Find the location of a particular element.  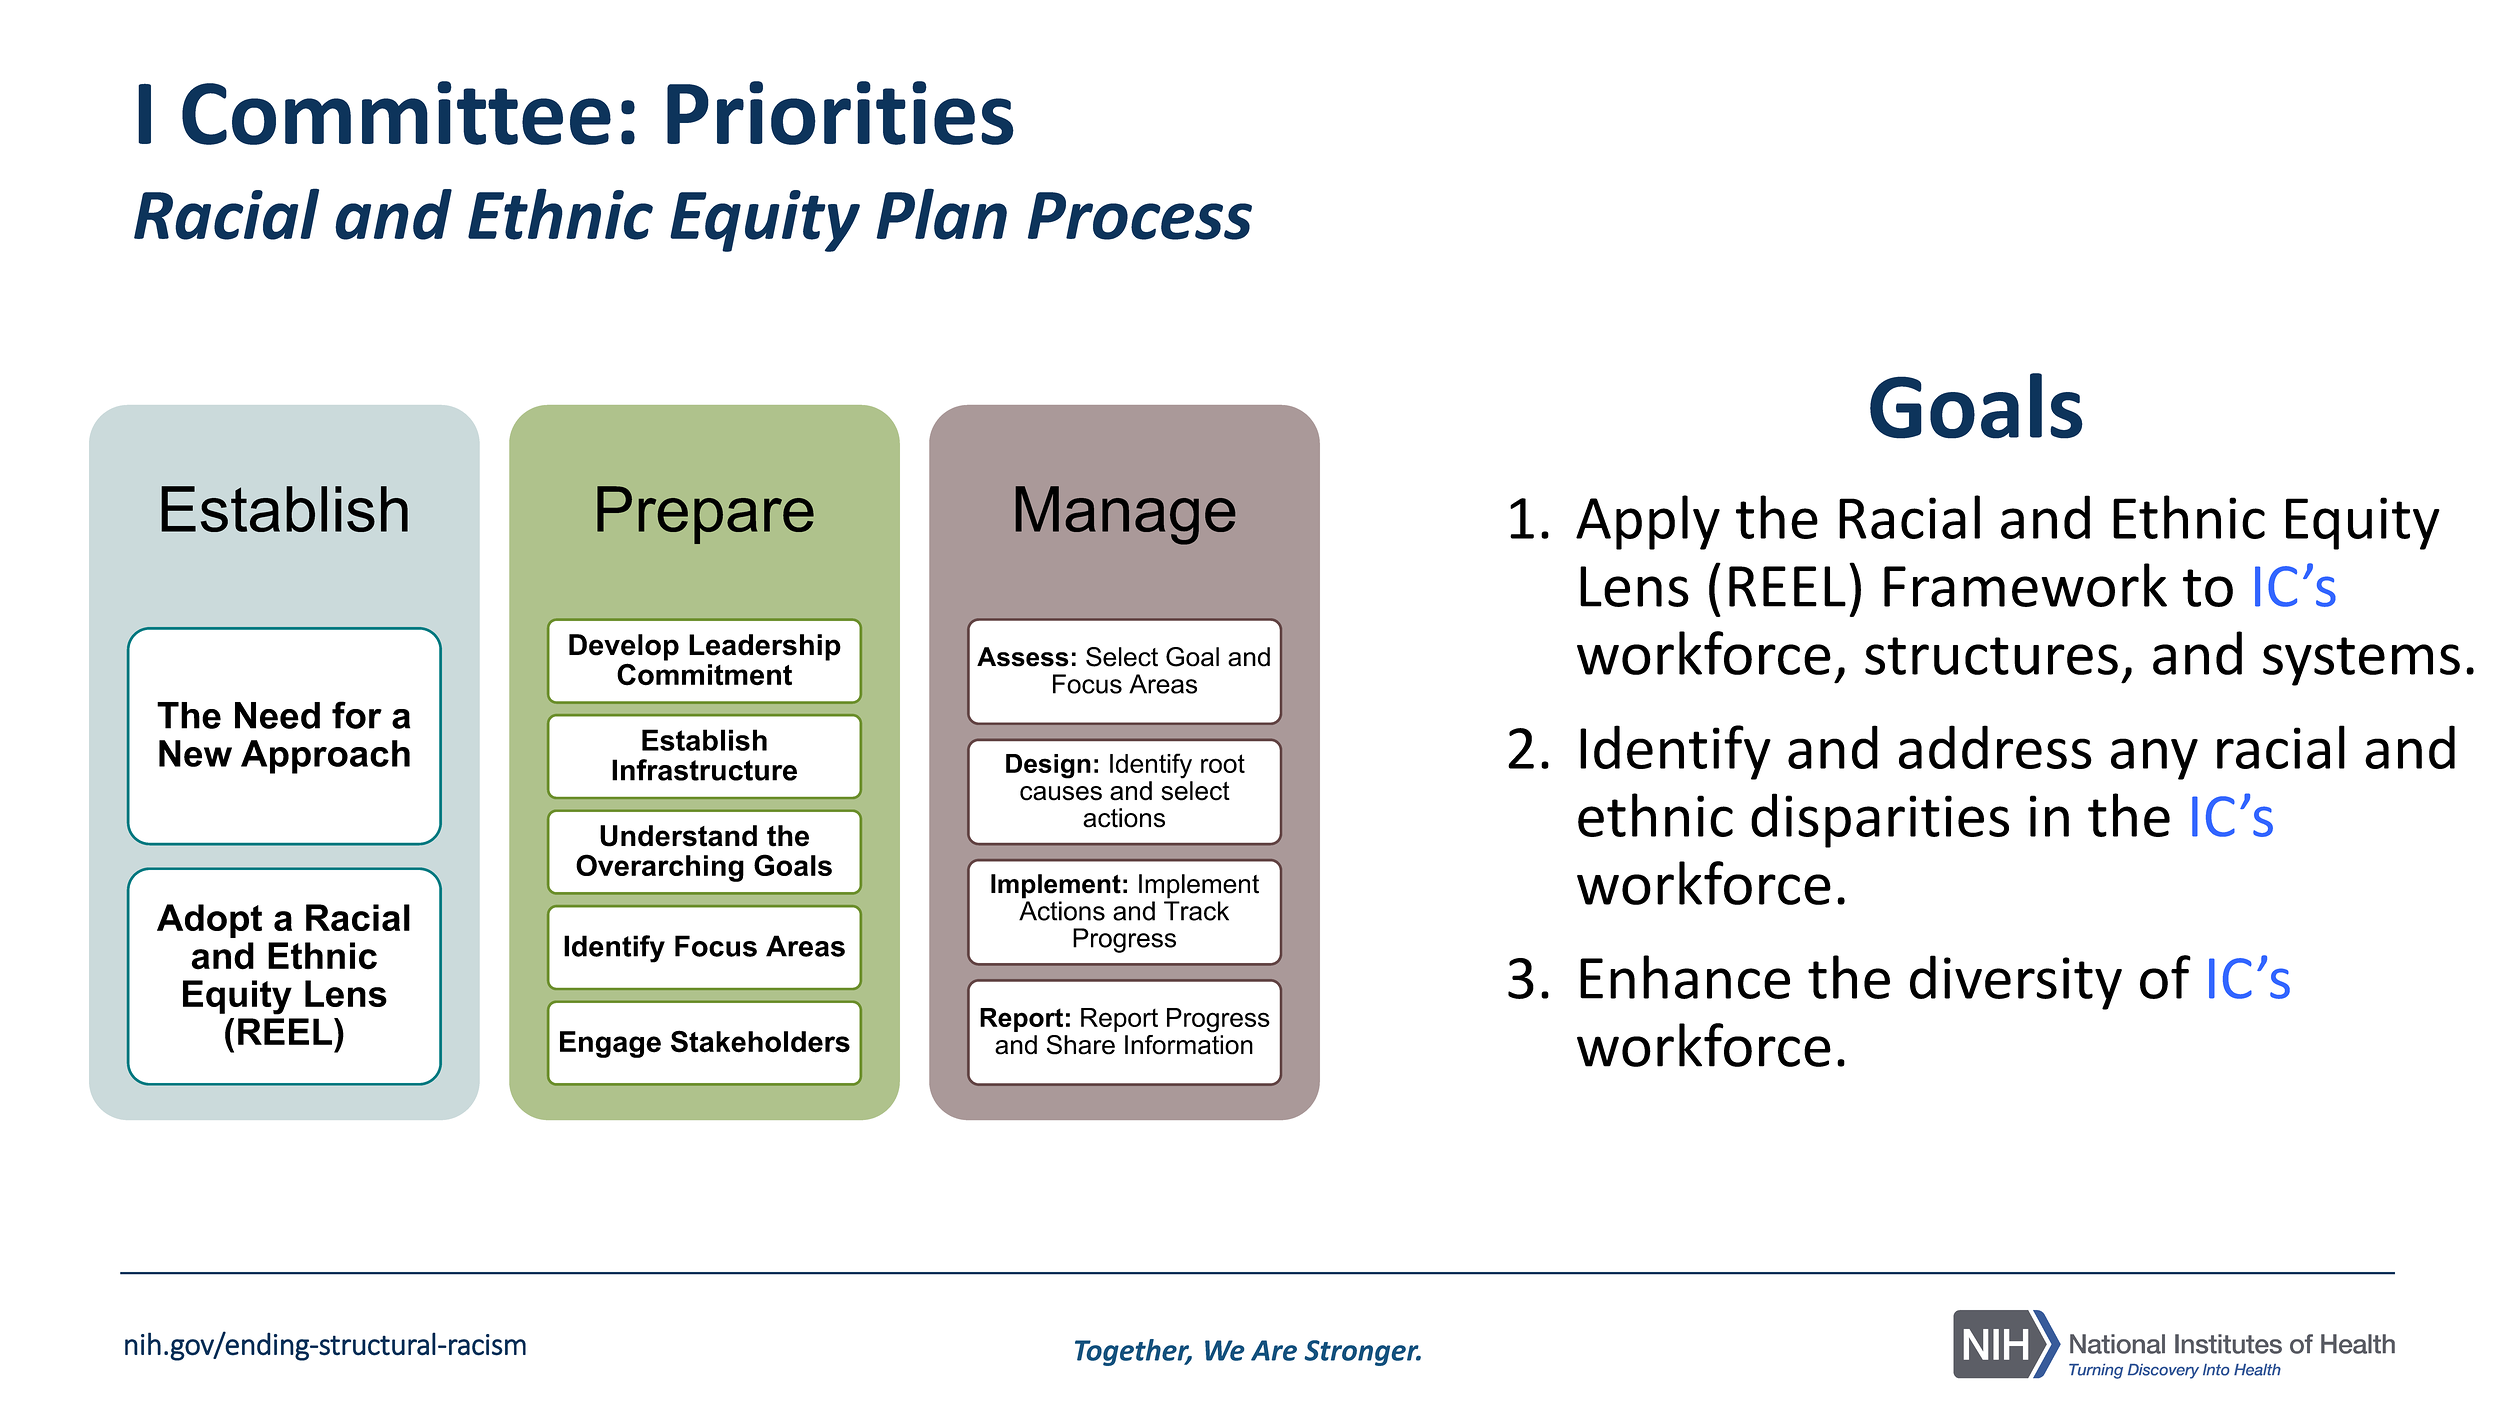

disparities is located at coordinates (1880, 820).
